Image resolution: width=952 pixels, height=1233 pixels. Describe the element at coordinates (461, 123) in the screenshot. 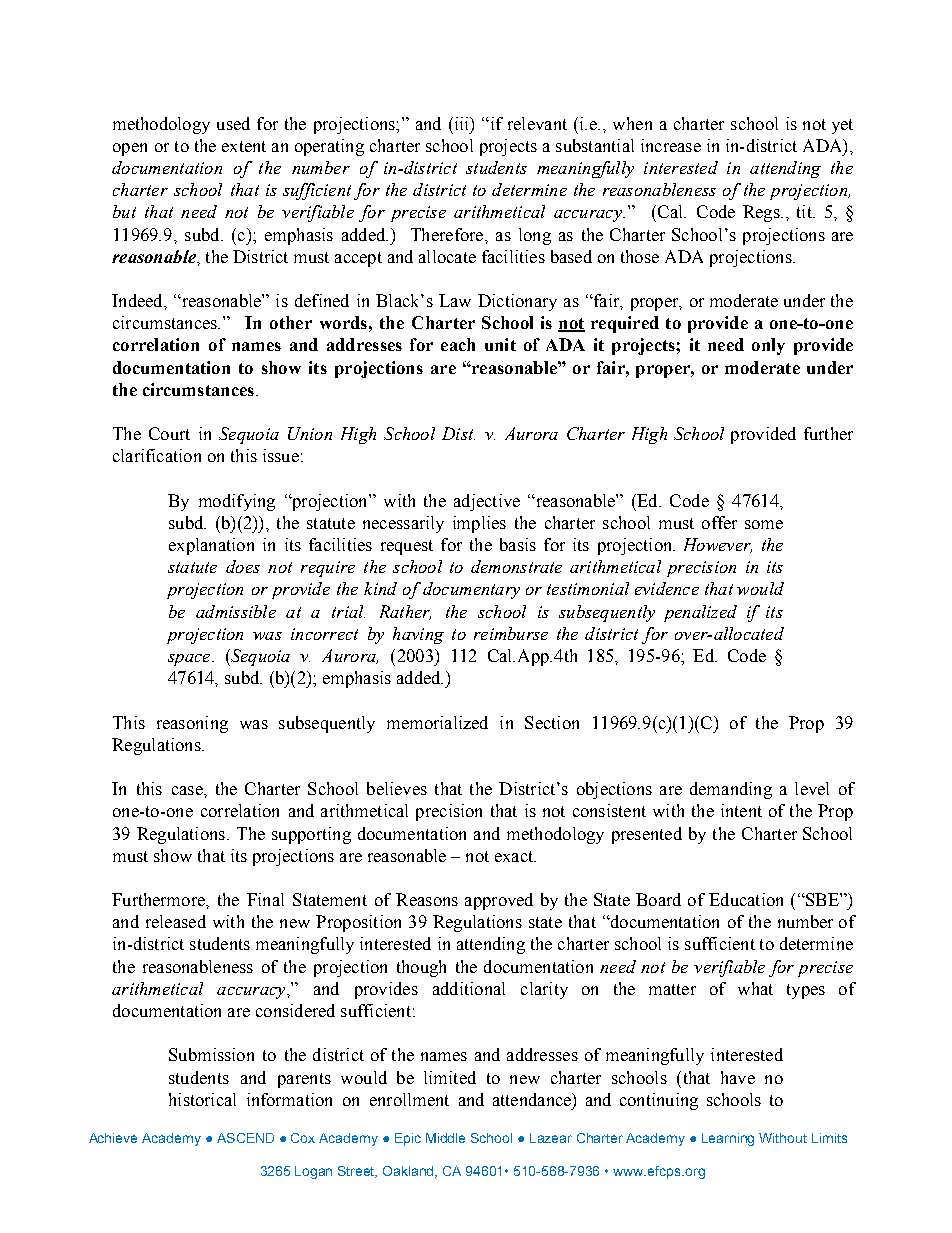

I see `iii` at that location.
